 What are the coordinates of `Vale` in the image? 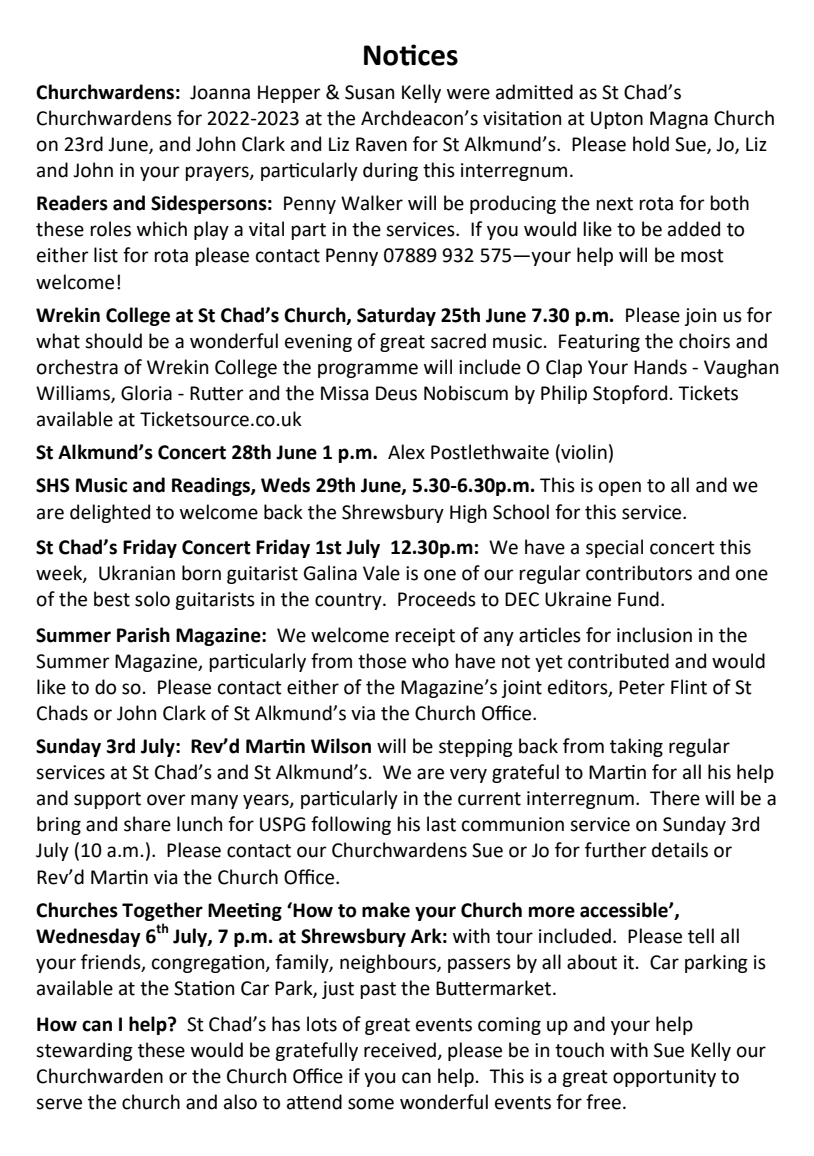 It's located at (381, 573).
